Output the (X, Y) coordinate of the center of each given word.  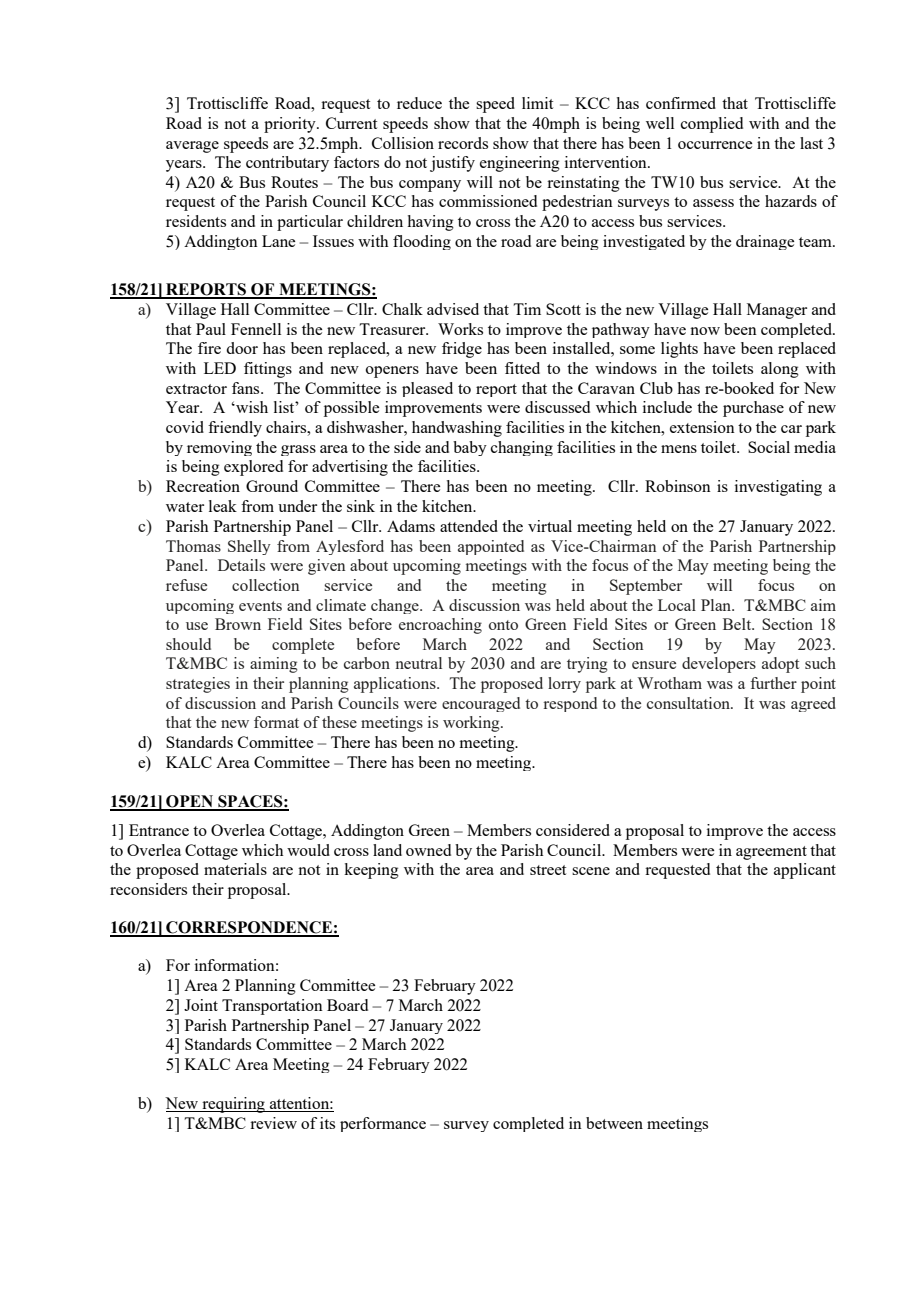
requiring (233, 1105)
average (192, 147)
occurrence (715, 145)
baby (470, 448)
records (463, 143)
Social (769, 447)
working (472, 724)
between (614, 1123)
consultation (689, 703)
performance (383, 1124)
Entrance (159, 830)
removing (219, 448)
